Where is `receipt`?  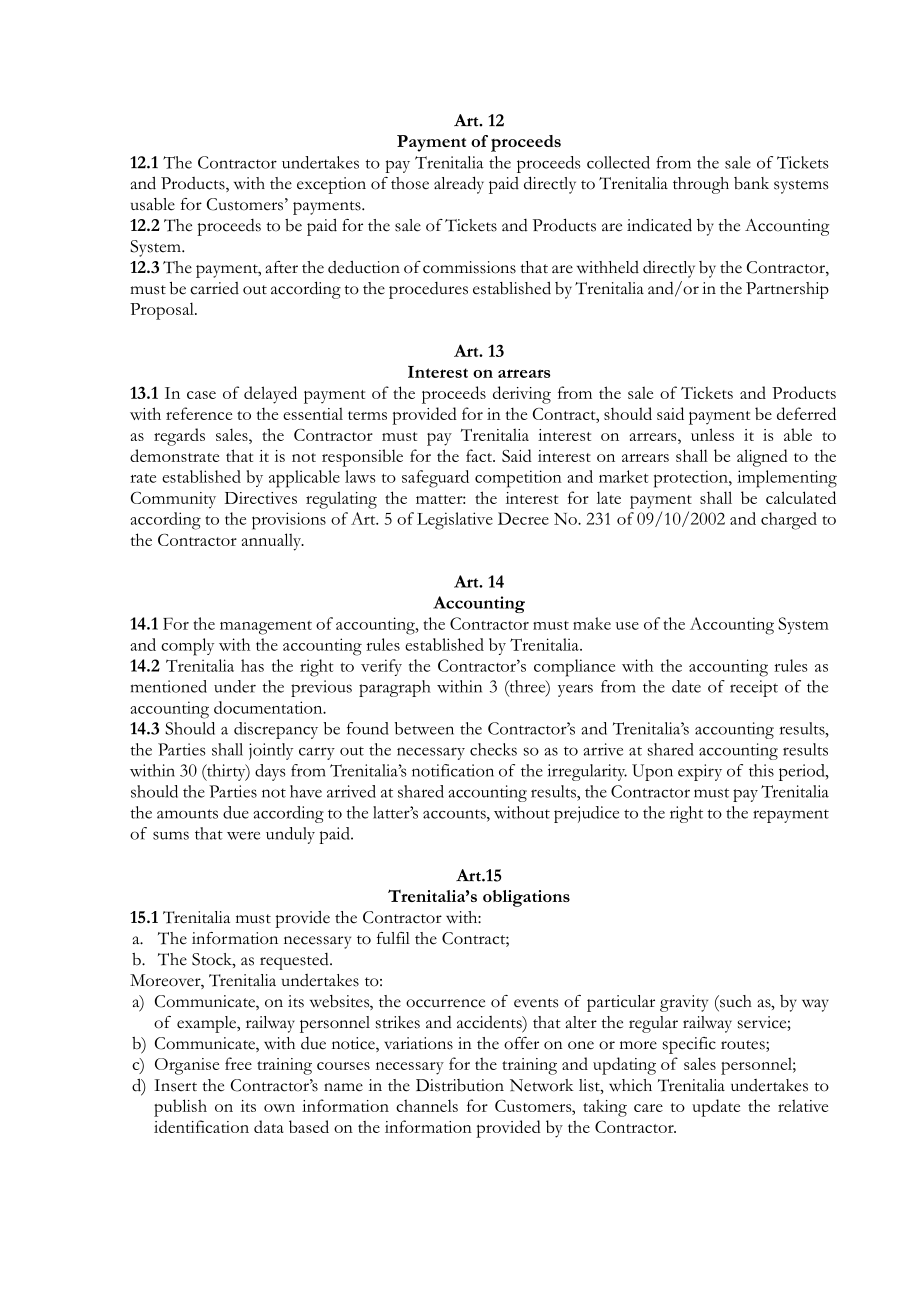 receipt is located at coordinates (754, 688).
